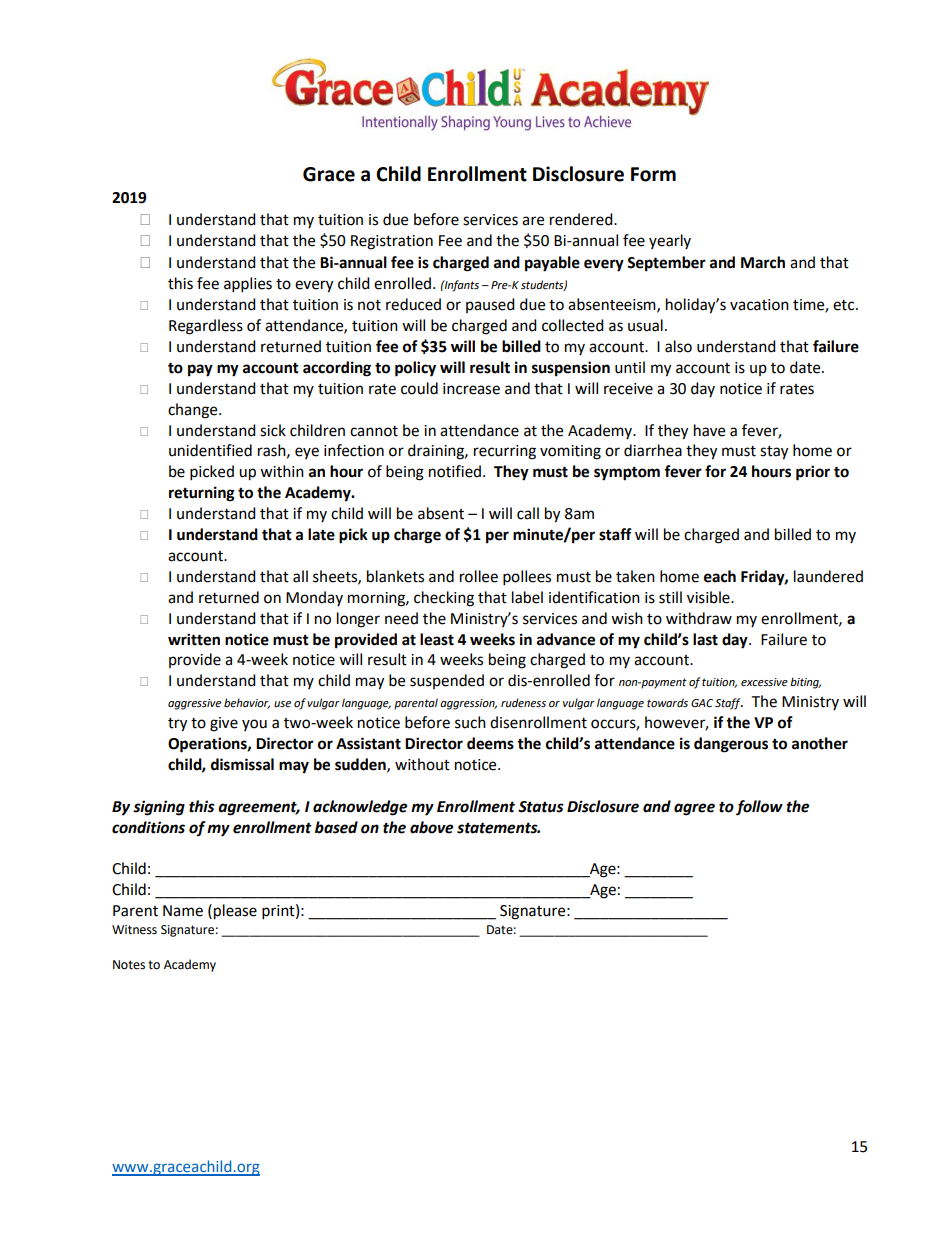 The height and width of the screenshot is (1233, 952). What do you see at coordinates (505, 452) in the screenshot?
I see `recurring` at bounding box center [505, 452].
